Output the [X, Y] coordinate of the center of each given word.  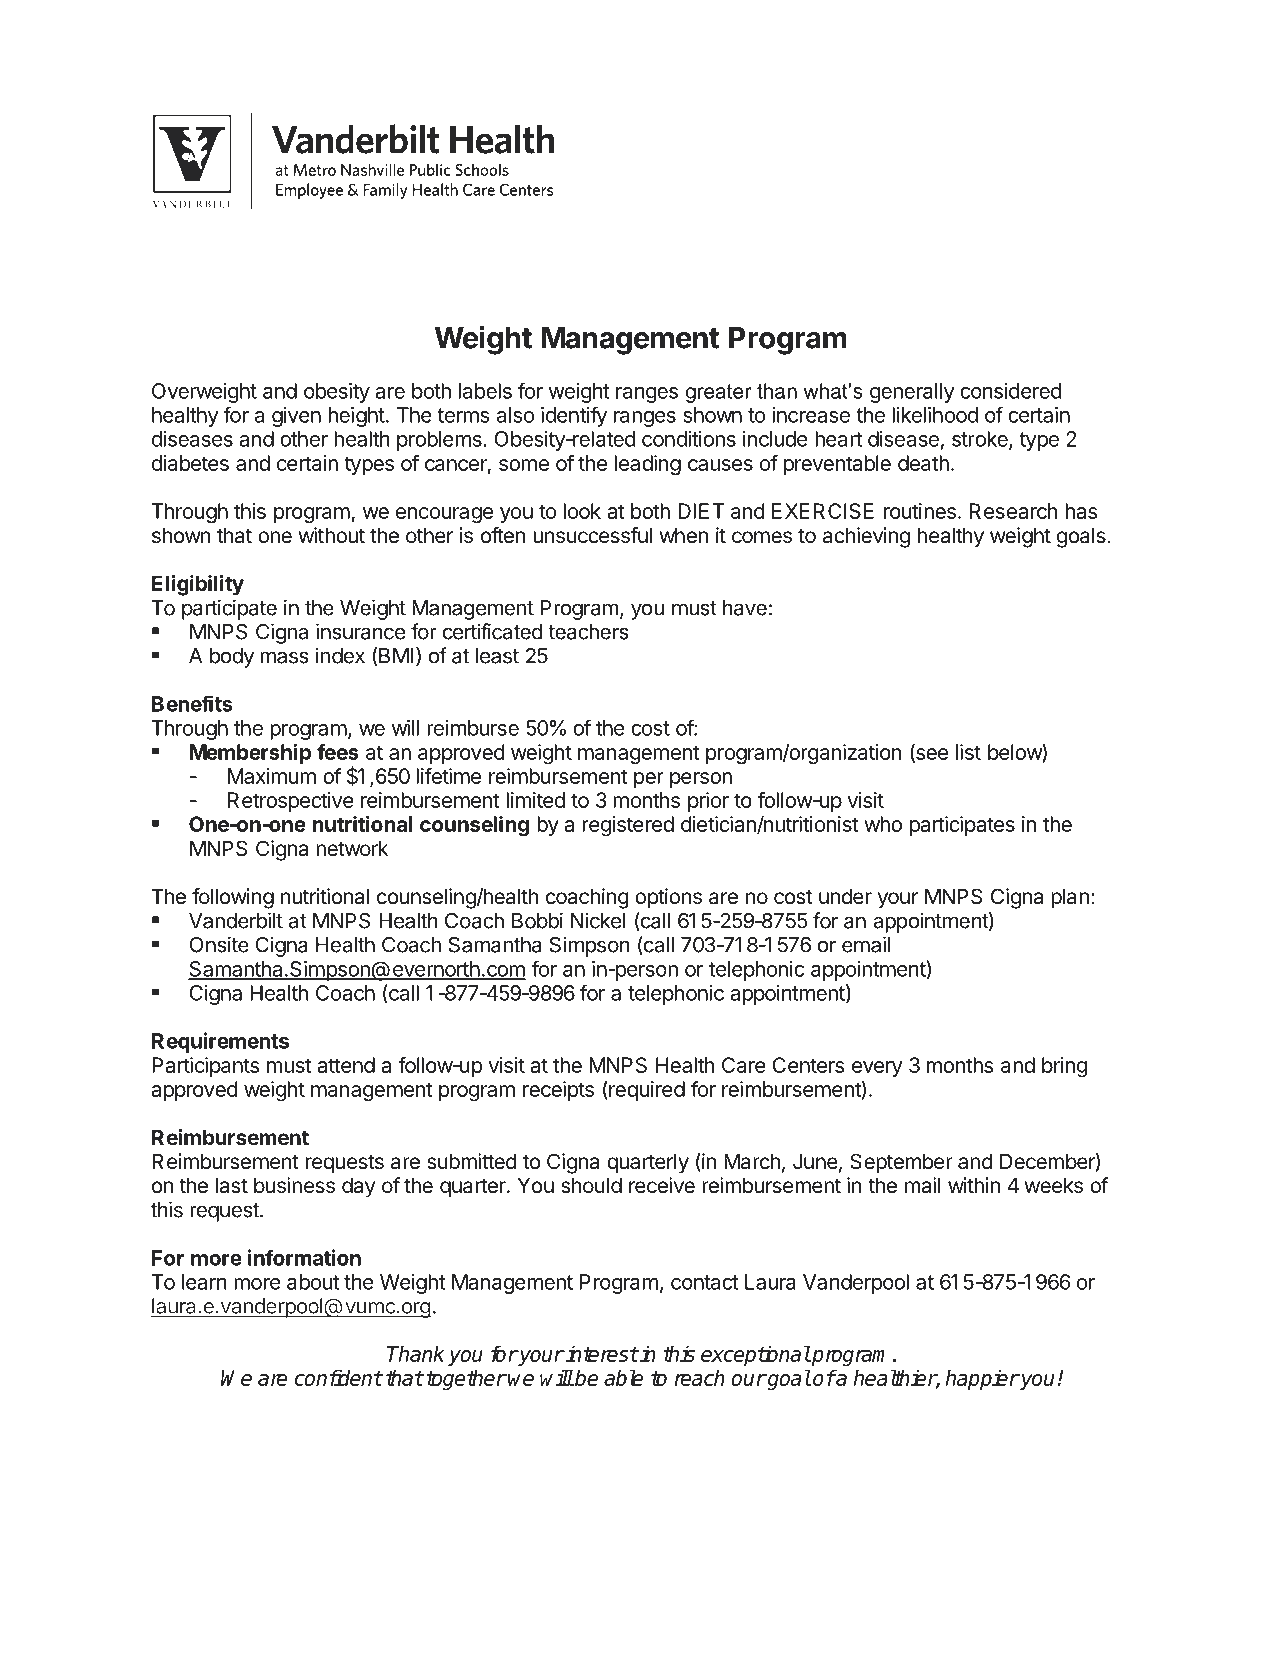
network [352, 848]
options [668, 898]
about [313, 1282]
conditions [689, 439]
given [296, 417]
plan [1070, 898]
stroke [981, 440]
